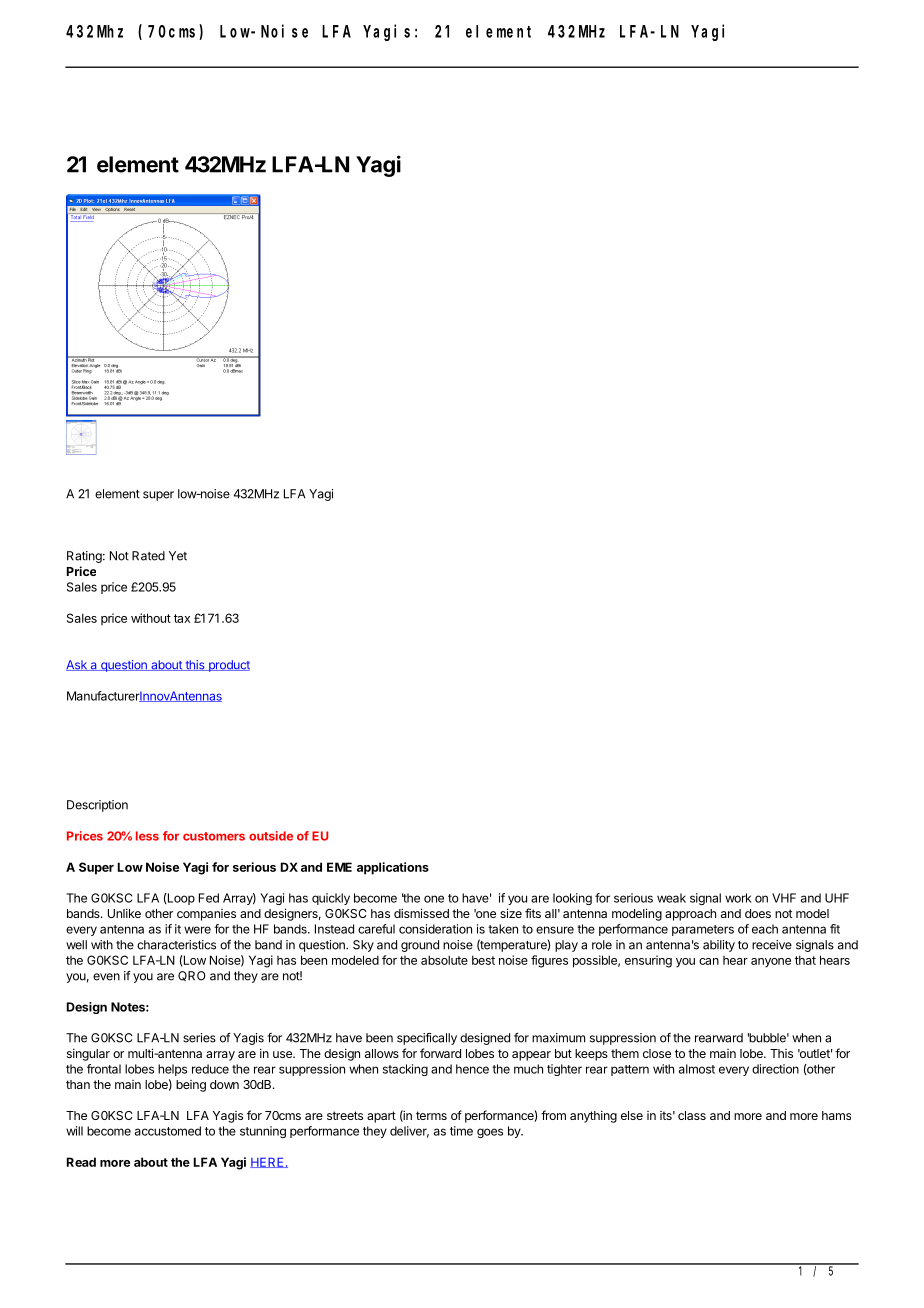  What do you see at coordinates (178, 556) in the page?
I see `Yet` at bounding box center [178, 556].
